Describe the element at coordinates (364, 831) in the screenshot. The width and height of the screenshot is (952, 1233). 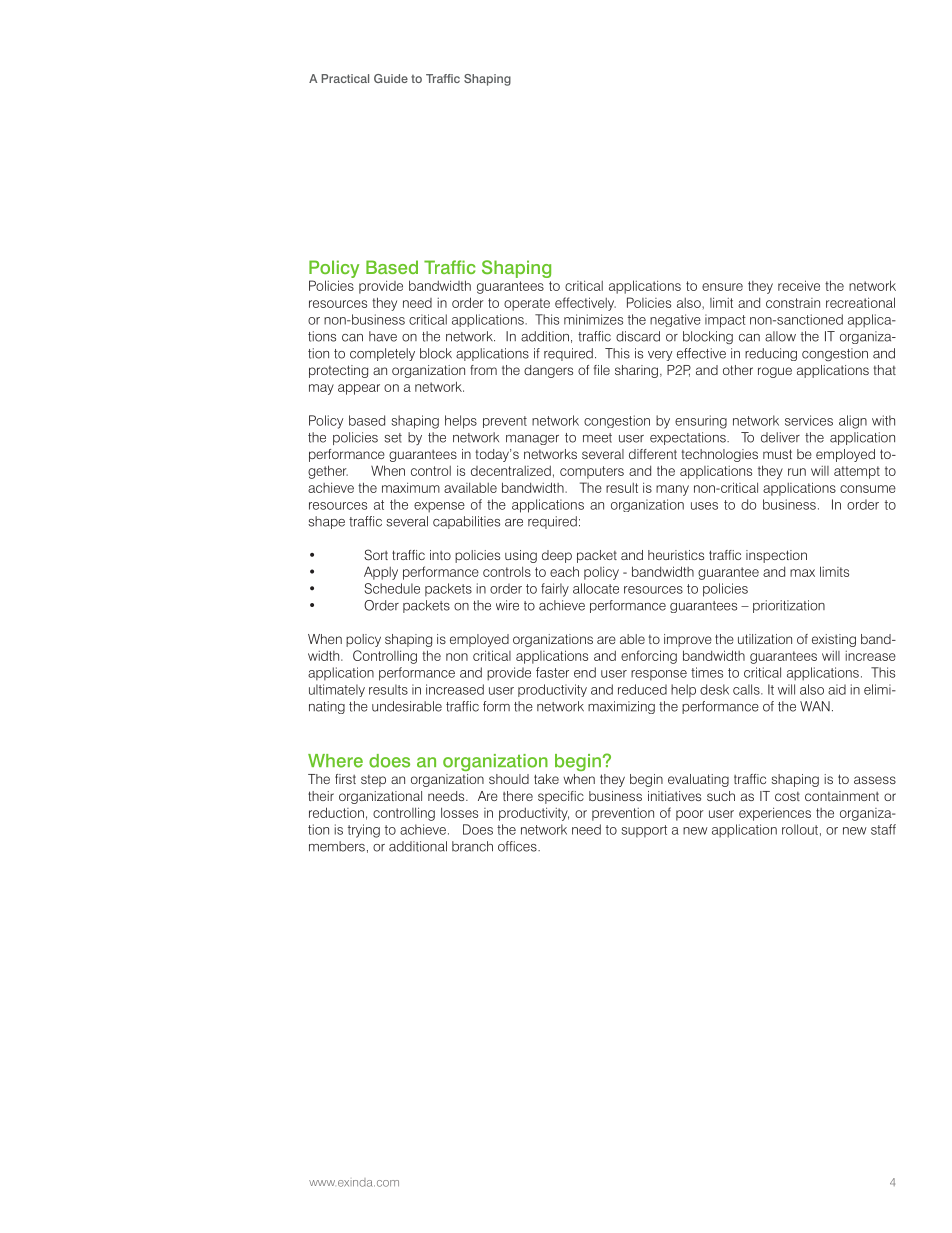
I see `trying` at that location.
